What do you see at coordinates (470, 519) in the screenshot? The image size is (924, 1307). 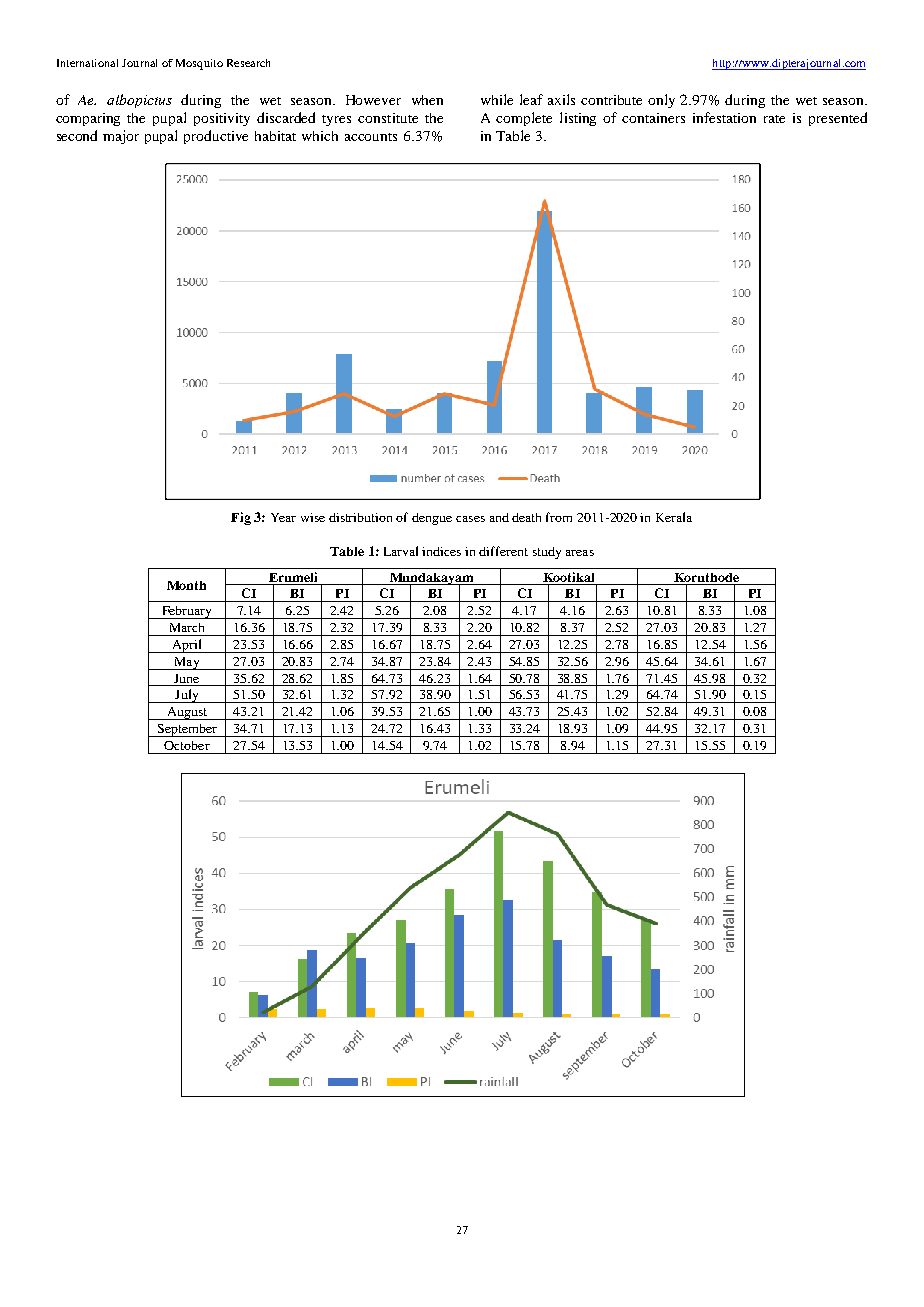 I see `cases` at bounding box center [470, 519].
